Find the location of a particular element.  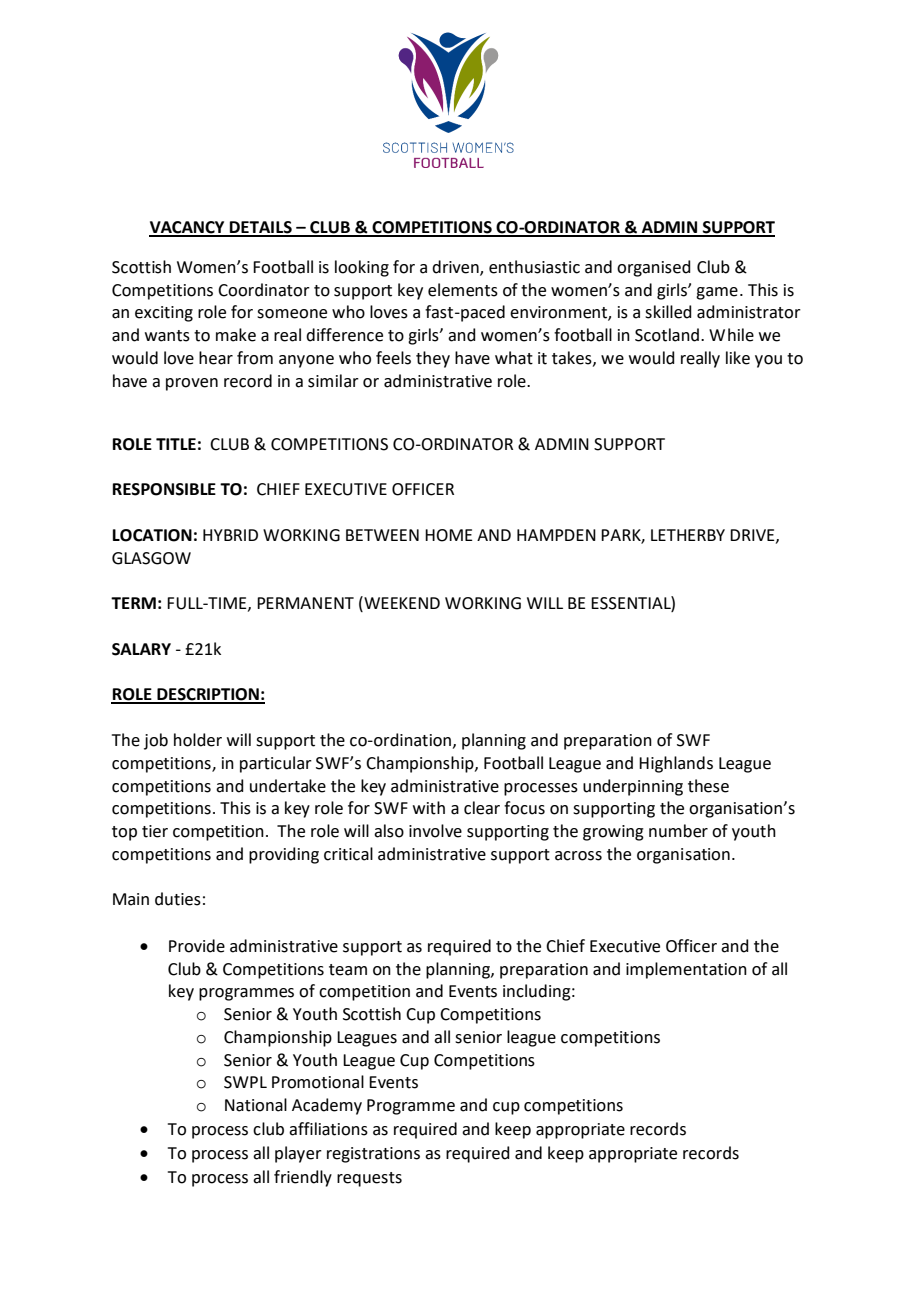

skilled is located at coordinates (668, 312).
